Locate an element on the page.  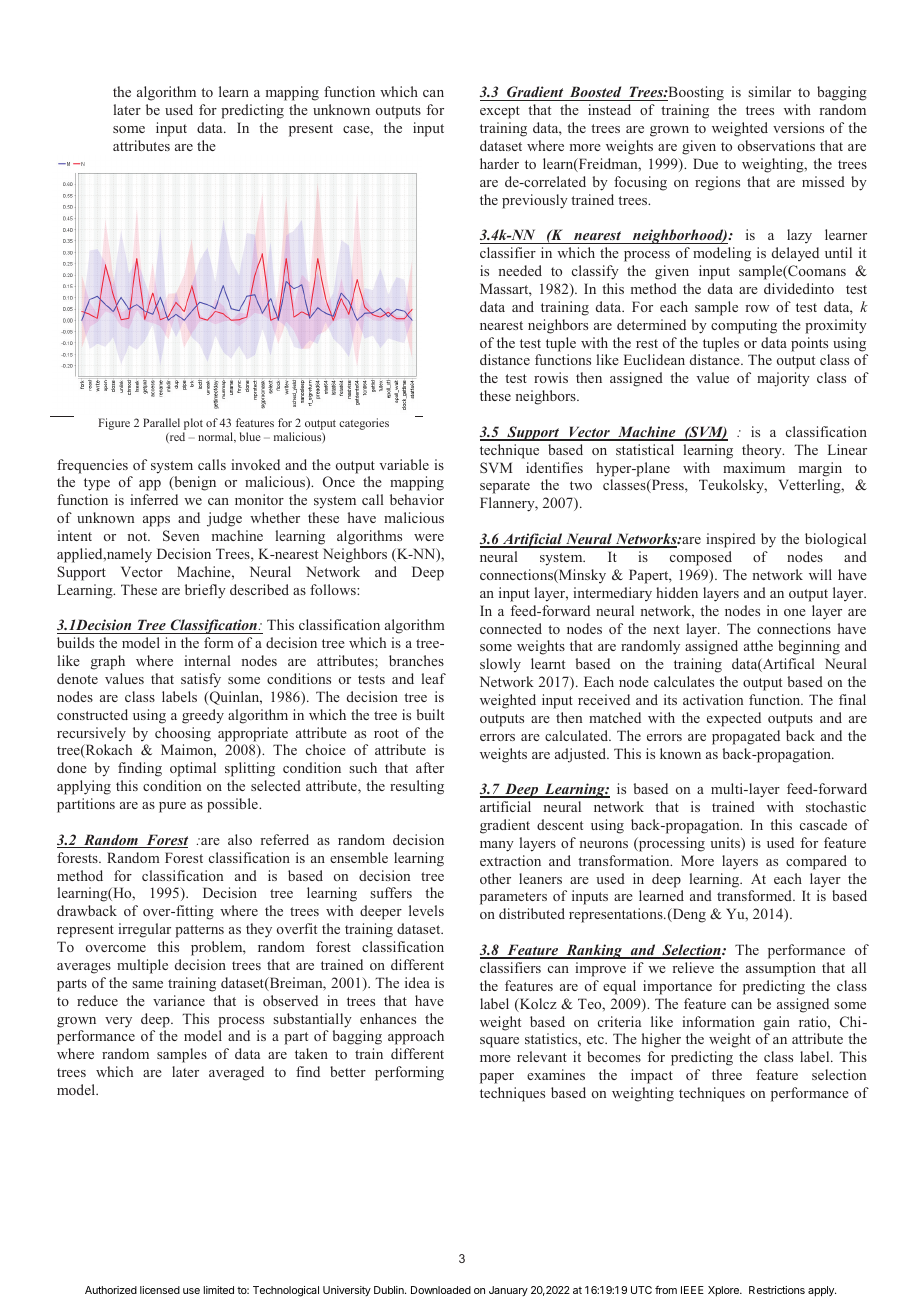
licensed is located at coordinates (160, 1290).
